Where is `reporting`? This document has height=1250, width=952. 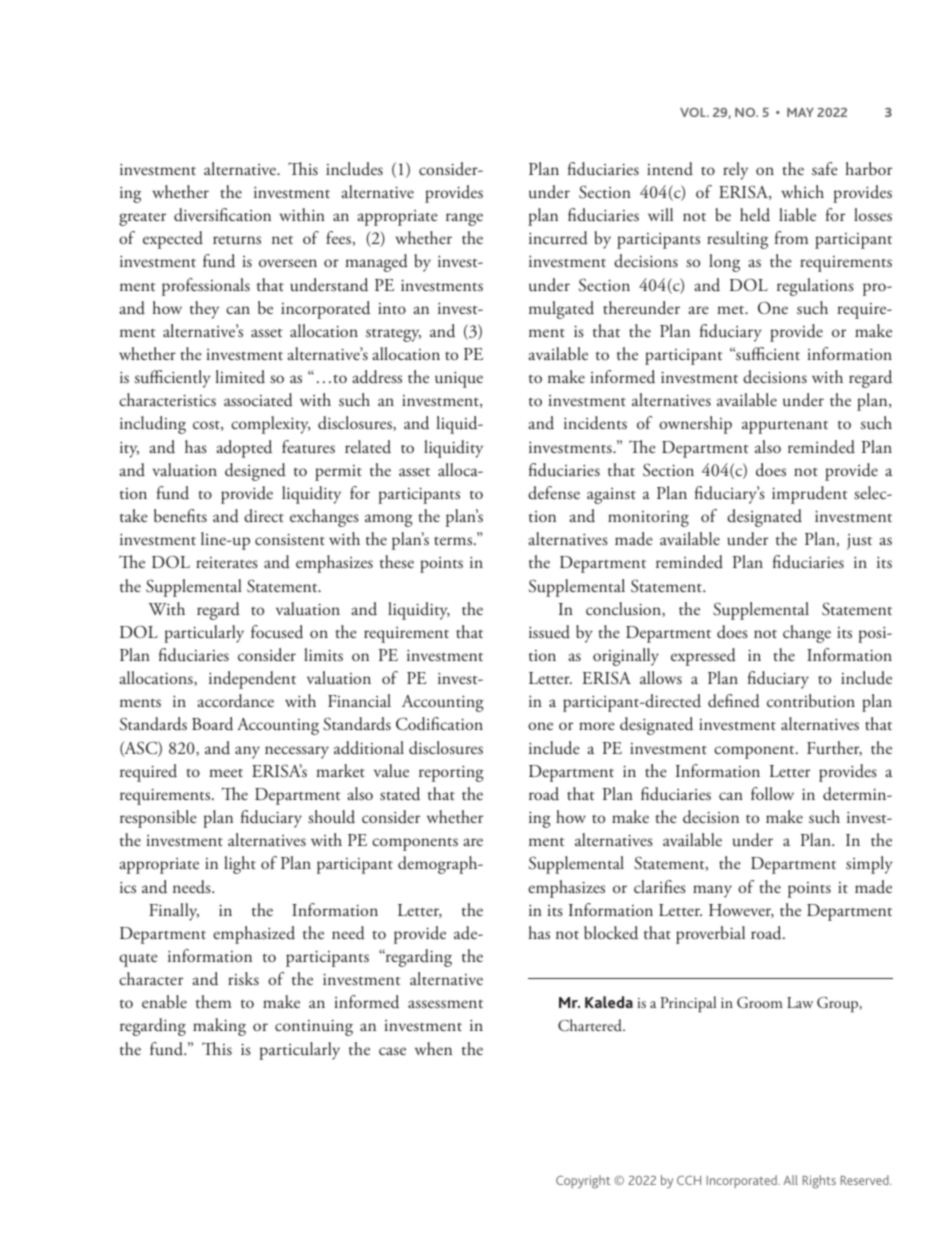 reporting is located at coordinates (451, 773).
